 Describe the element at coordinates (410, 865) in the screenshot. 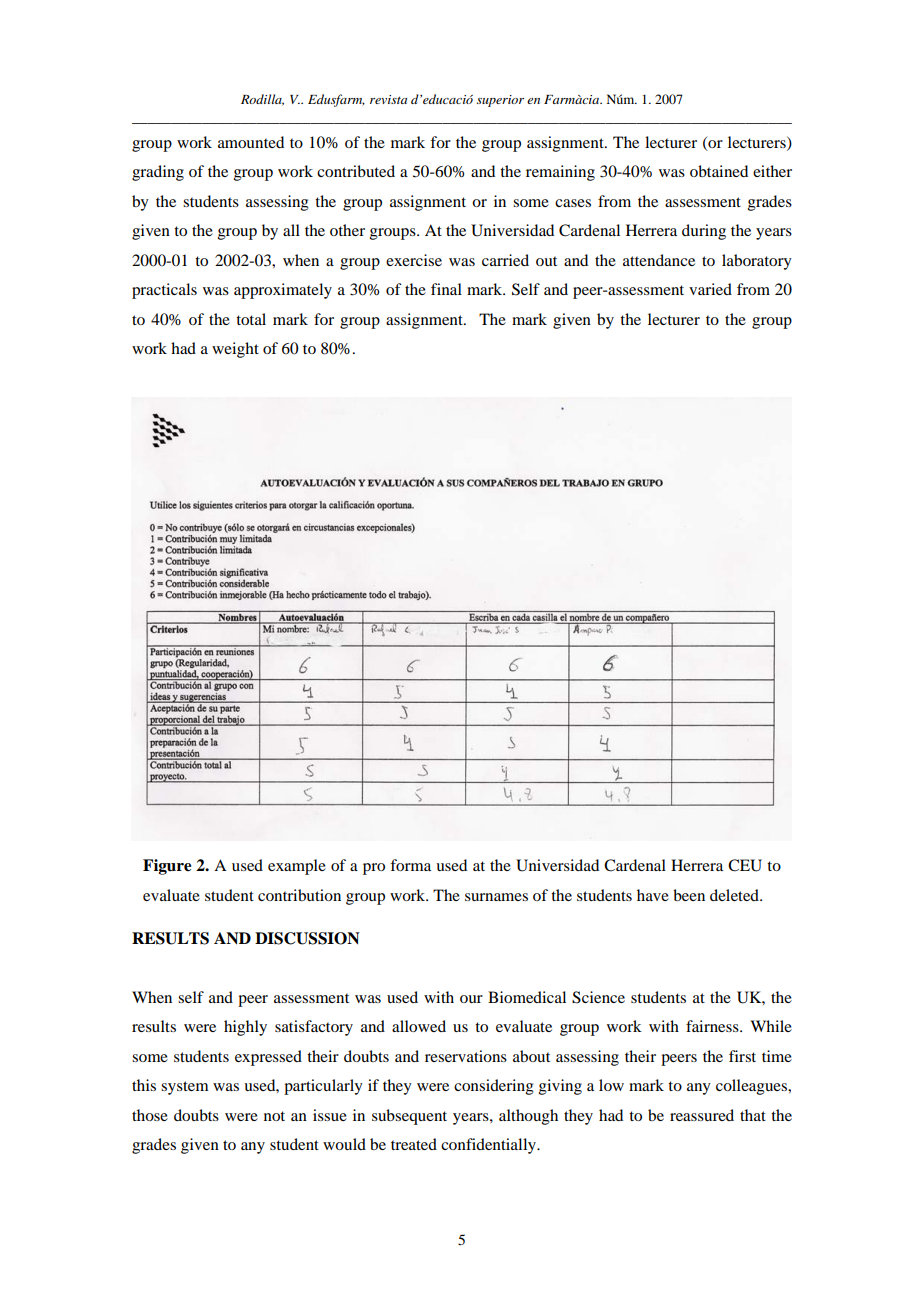

I see `forma` at that location.
